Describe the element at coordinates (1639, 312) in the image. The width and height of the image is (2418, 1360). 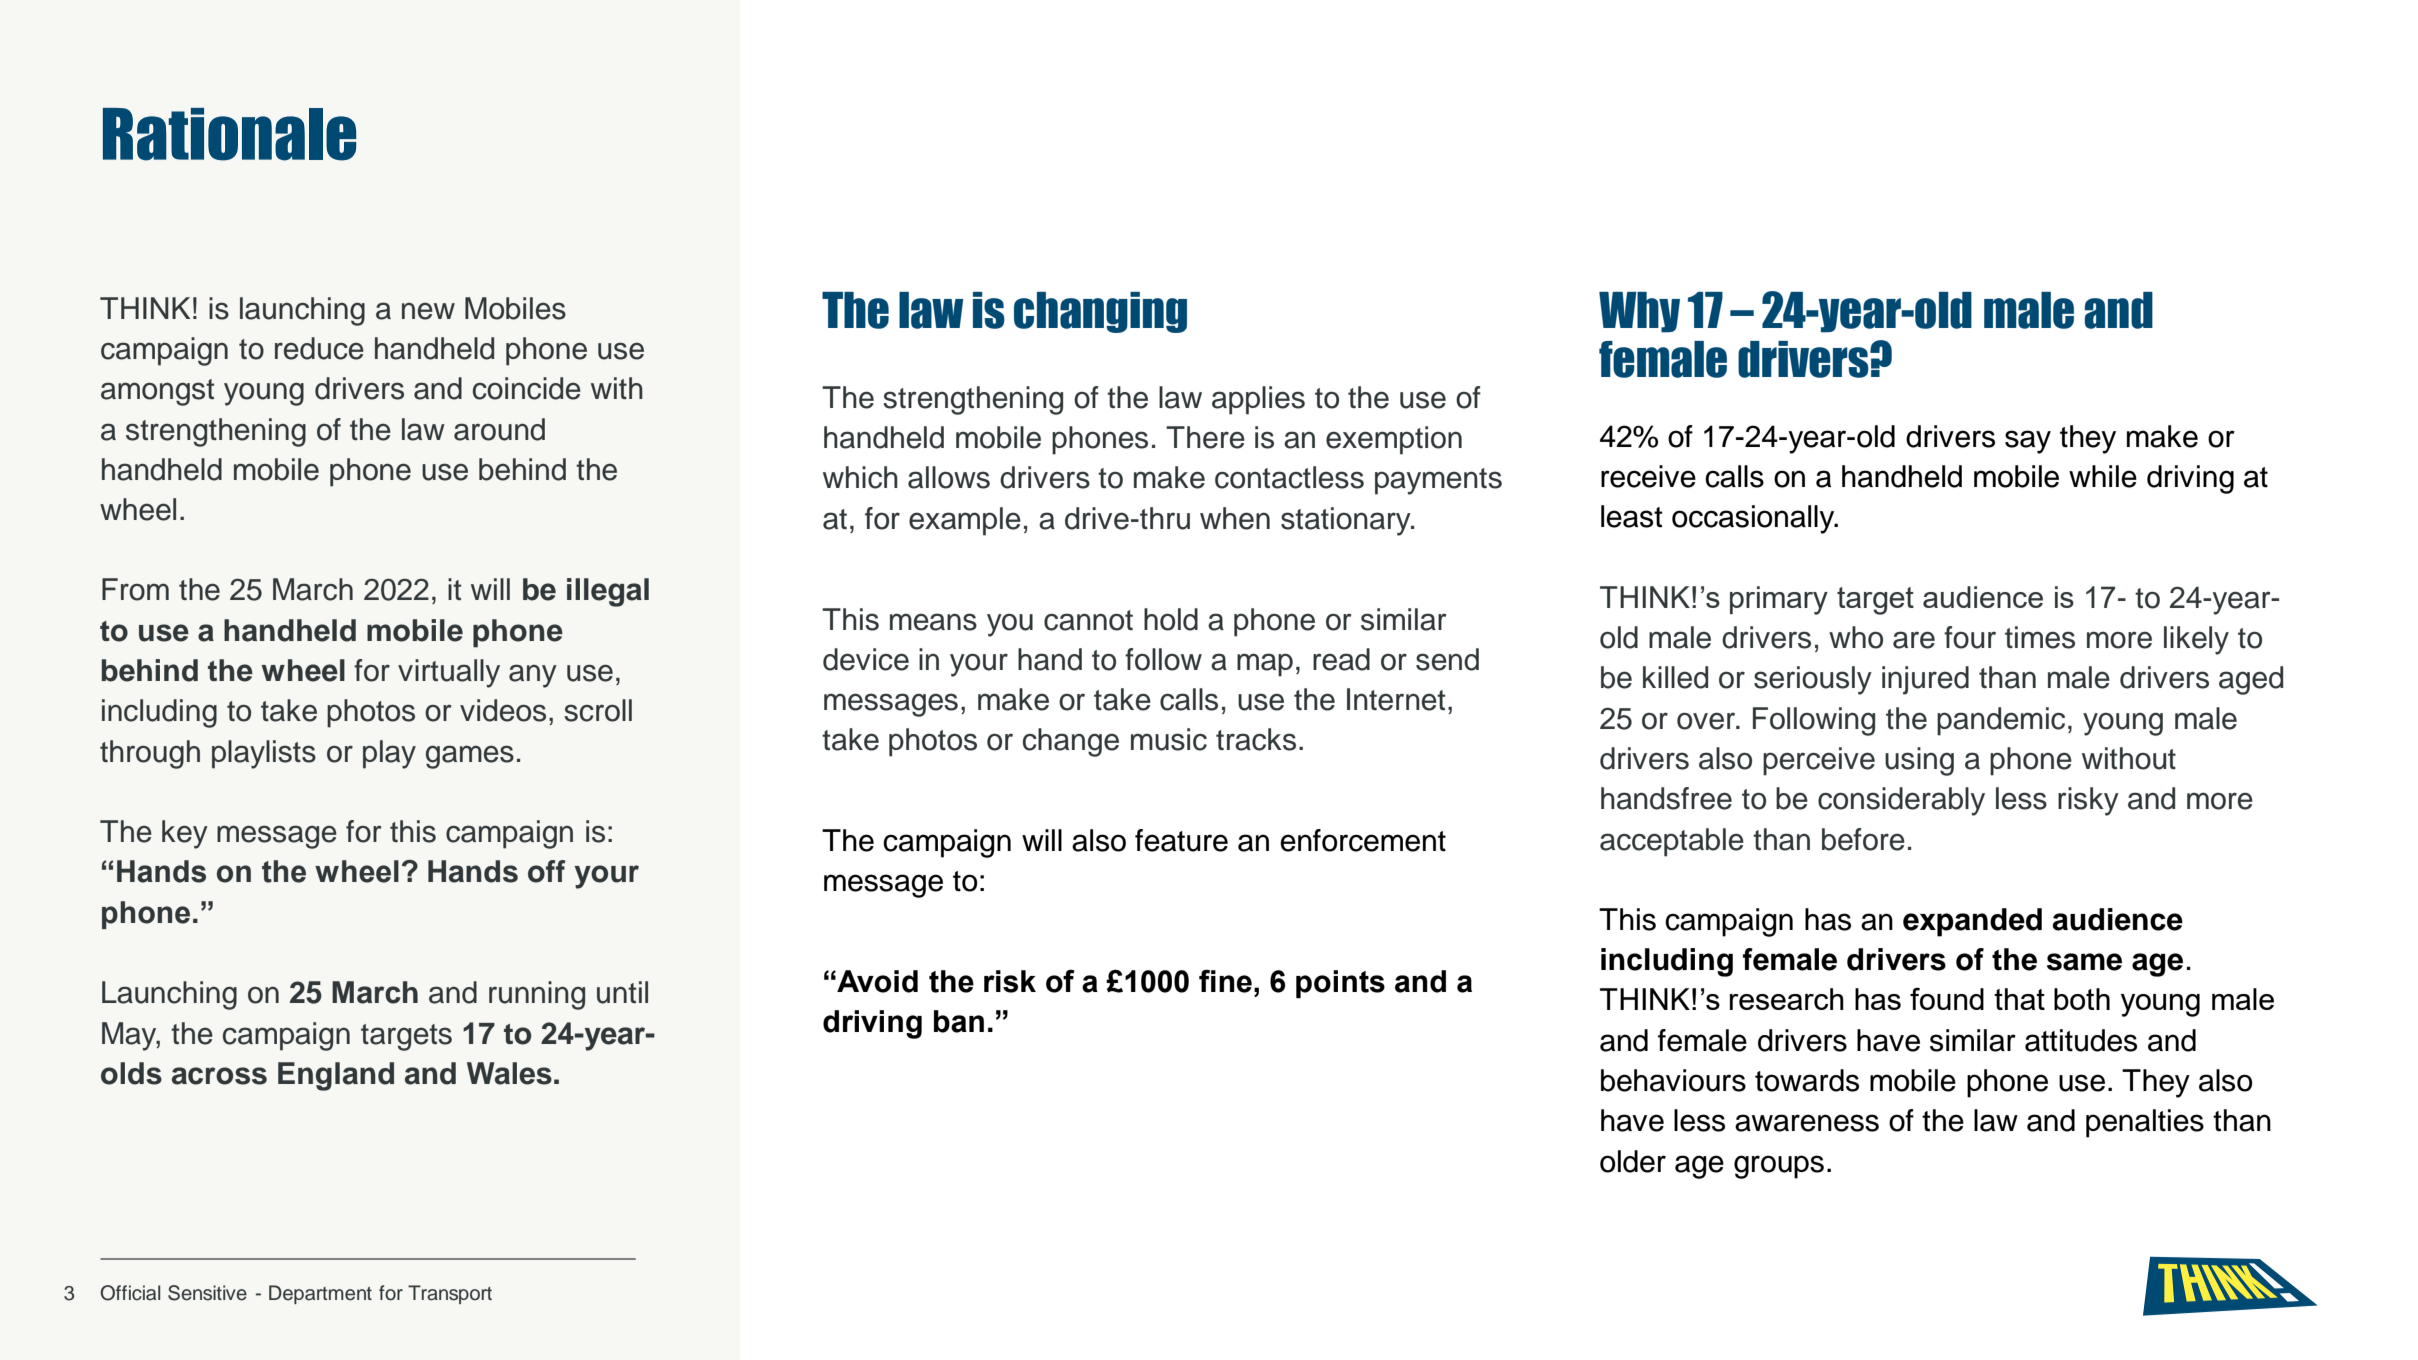
I see `Why` at that location.
